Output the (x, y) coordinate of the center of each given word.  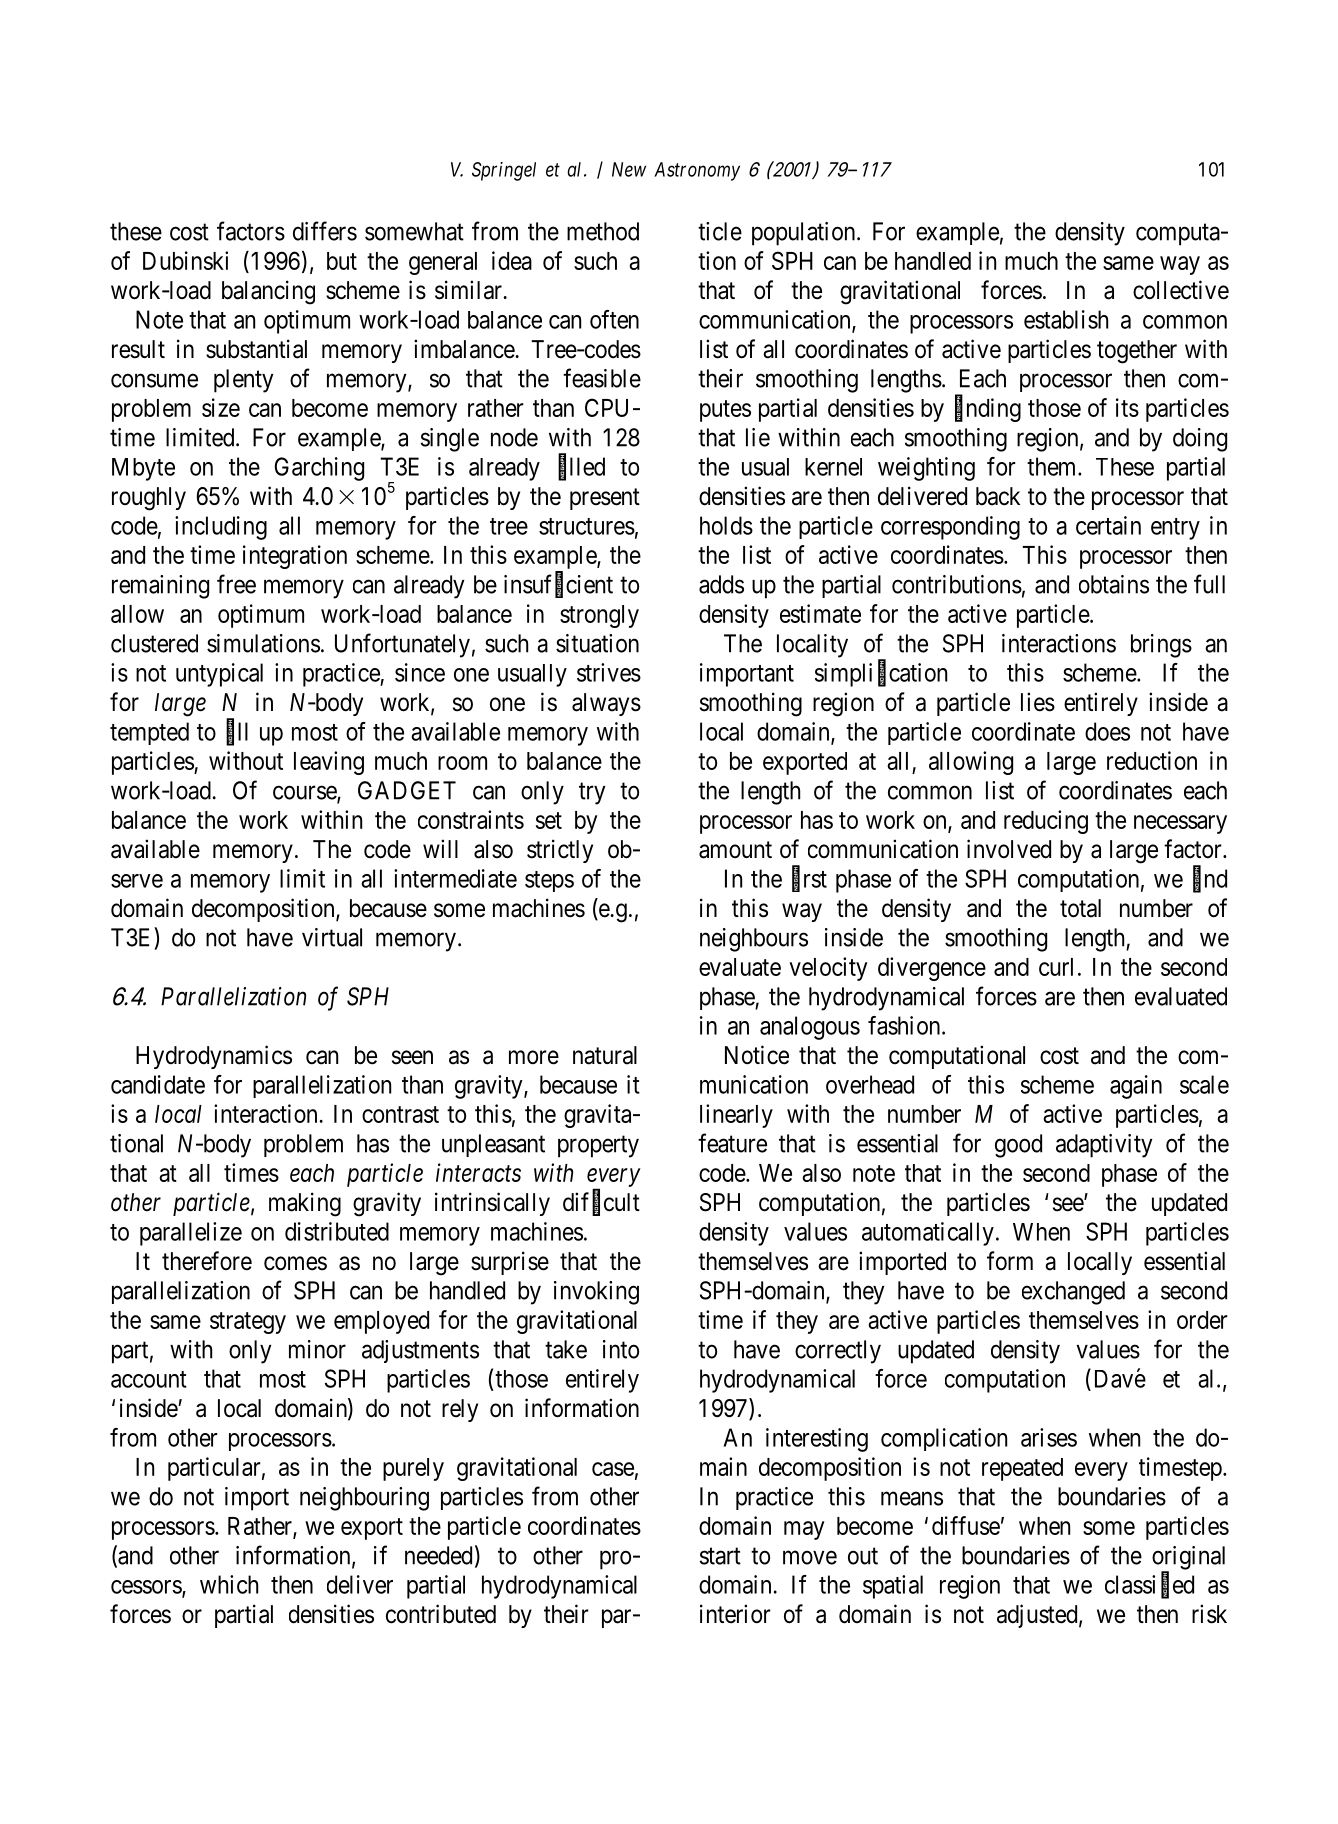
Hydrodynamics (214, 1057)
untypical (219, 675)
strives (609, 672)
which (229, 1584)
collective (1181, 290)
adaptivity (1104, 1146)
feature (732, 1143)
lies (1038, 702)
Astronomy (697, 171)
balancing (268, 292)
